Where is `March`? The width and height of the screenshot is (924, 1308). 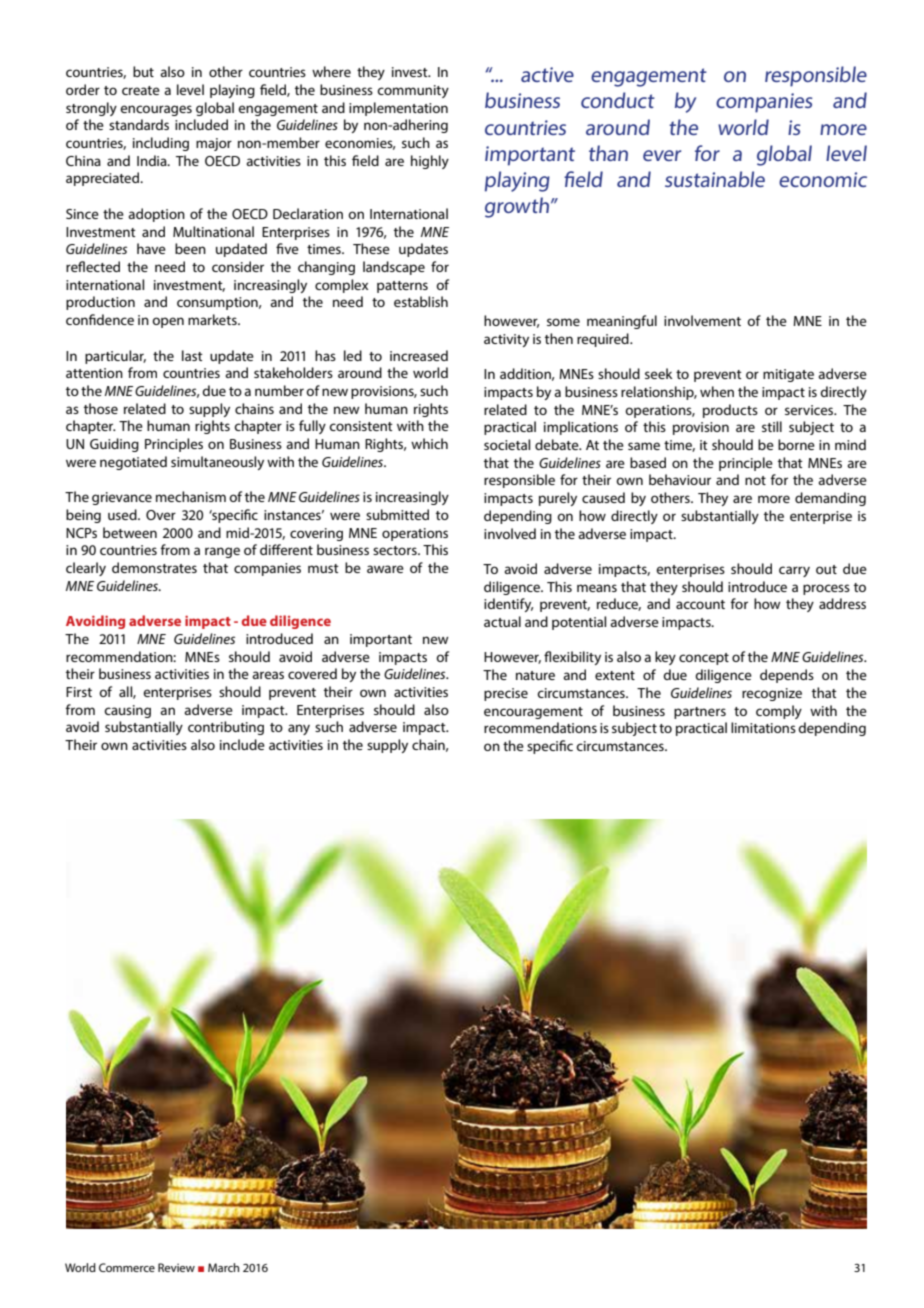
March is located at coordinates (223, 1267).
